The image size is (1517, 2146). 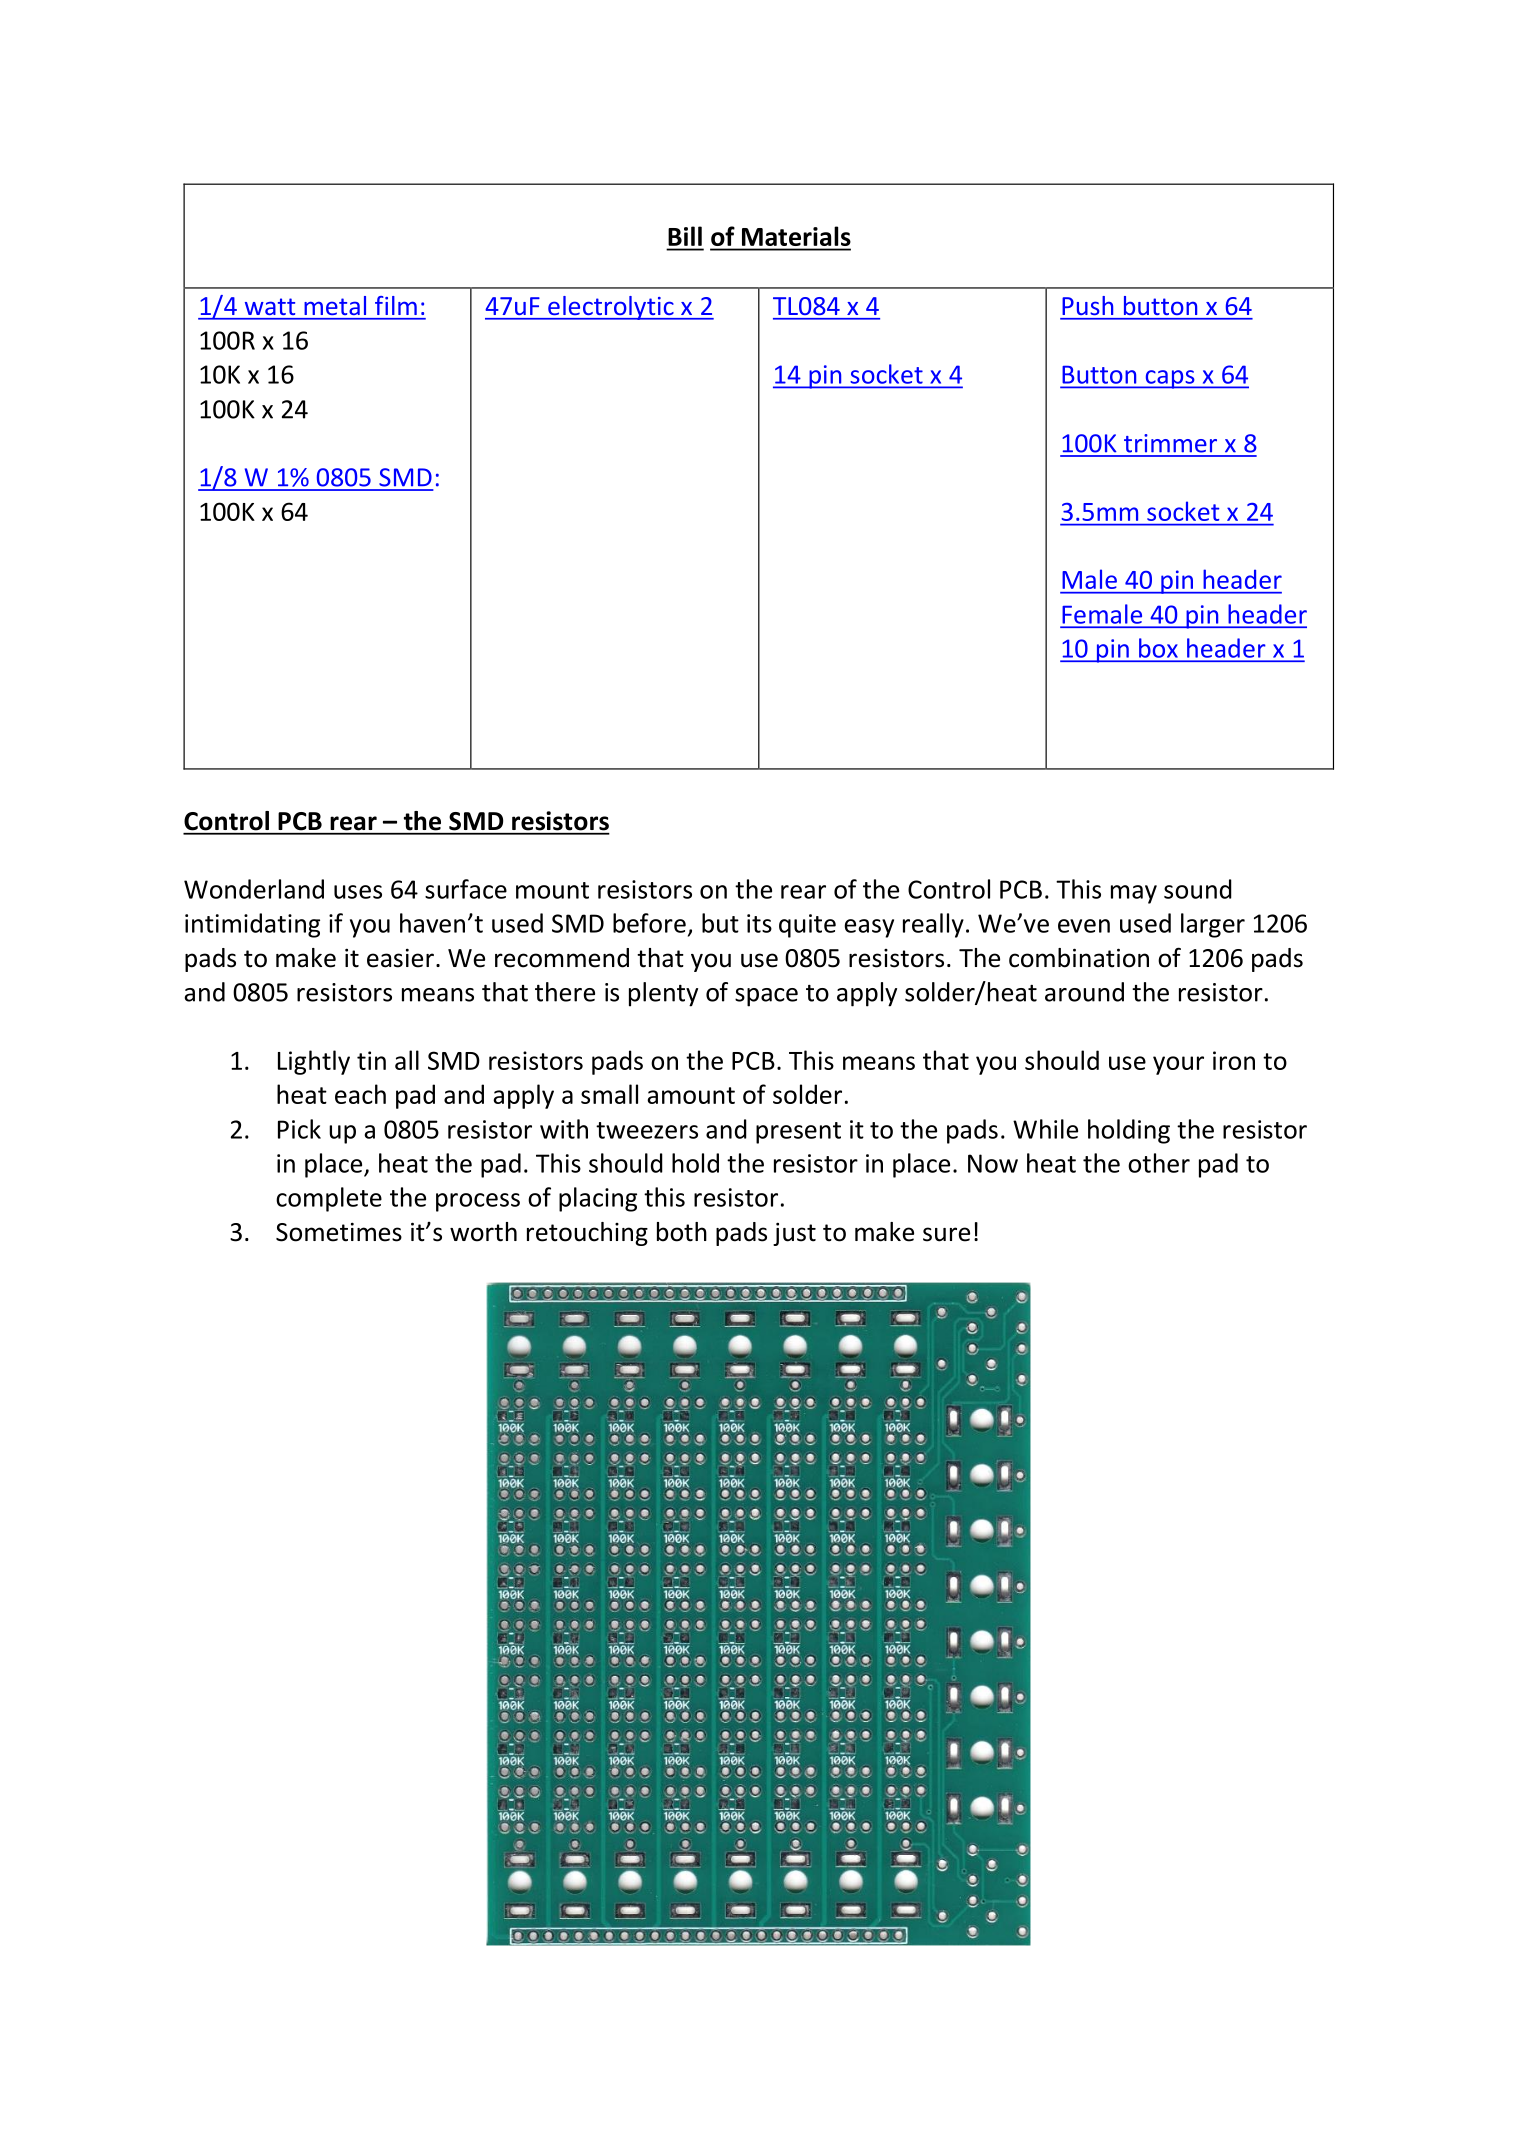 What do you see at coordinates (649, 923) in the page?
I see `before` at bounding box center [649, 923].
